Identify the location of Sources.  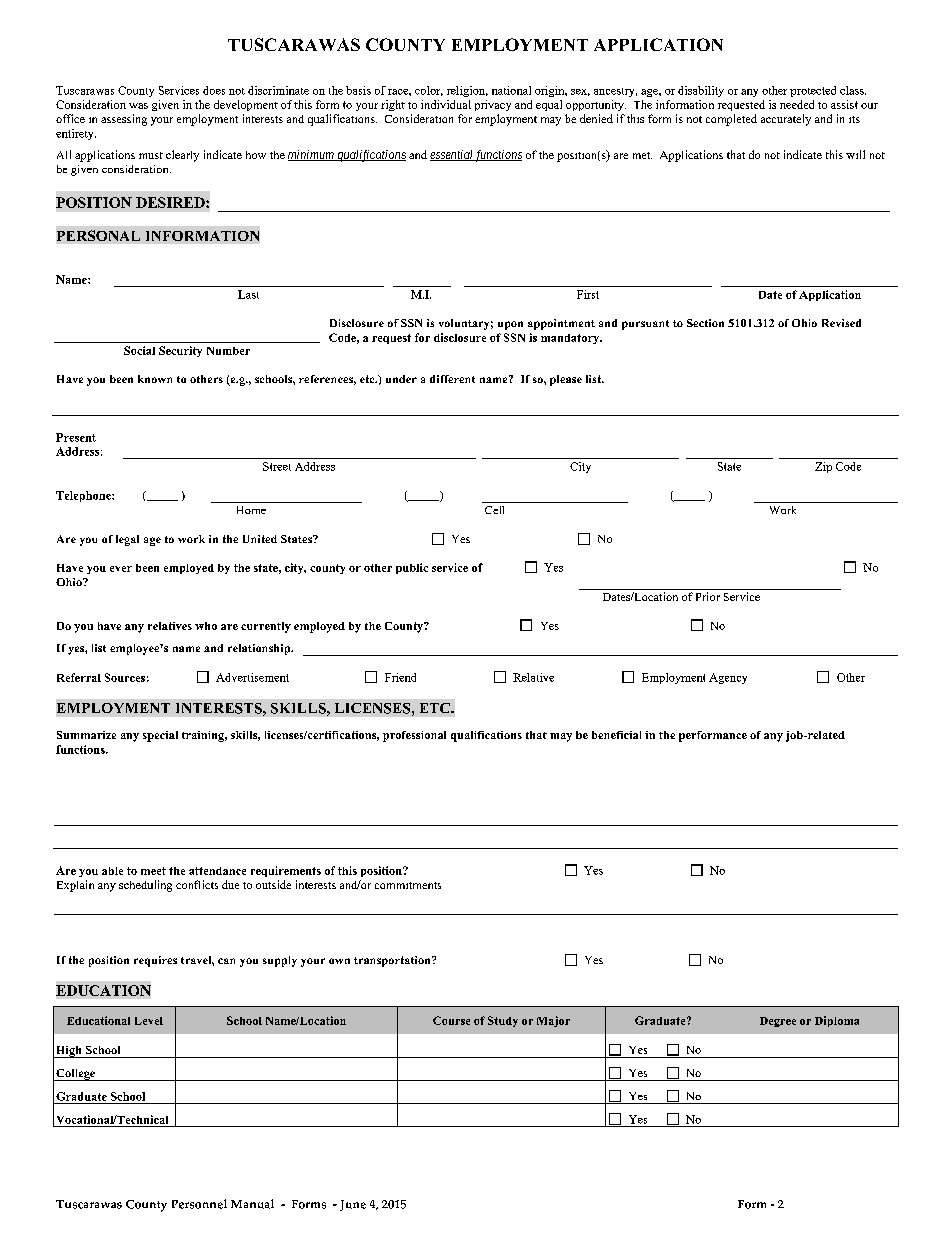
(125, 677).
